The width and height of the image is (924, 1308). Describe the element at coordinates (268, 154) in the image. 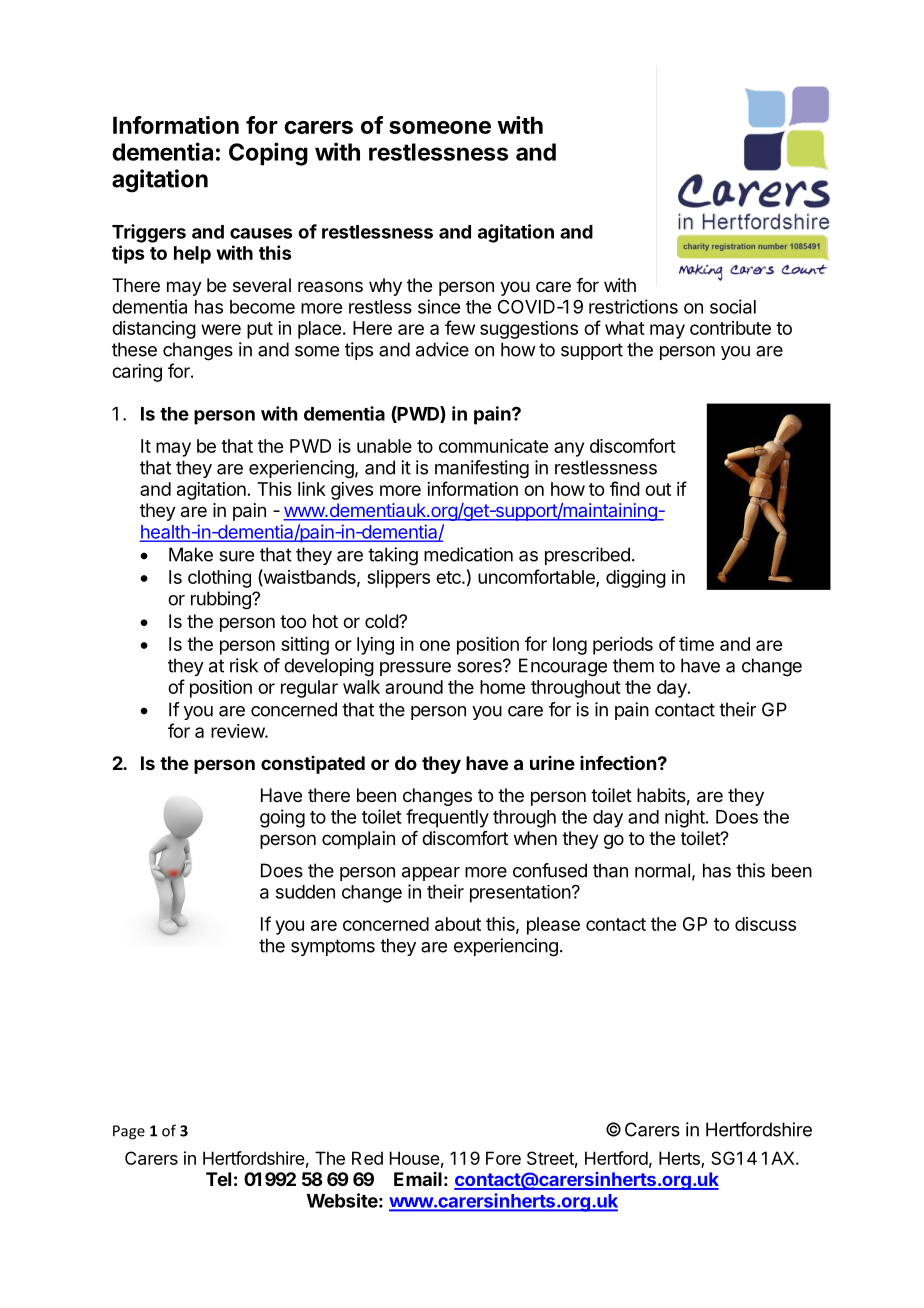

I see `Coping` at that location.
